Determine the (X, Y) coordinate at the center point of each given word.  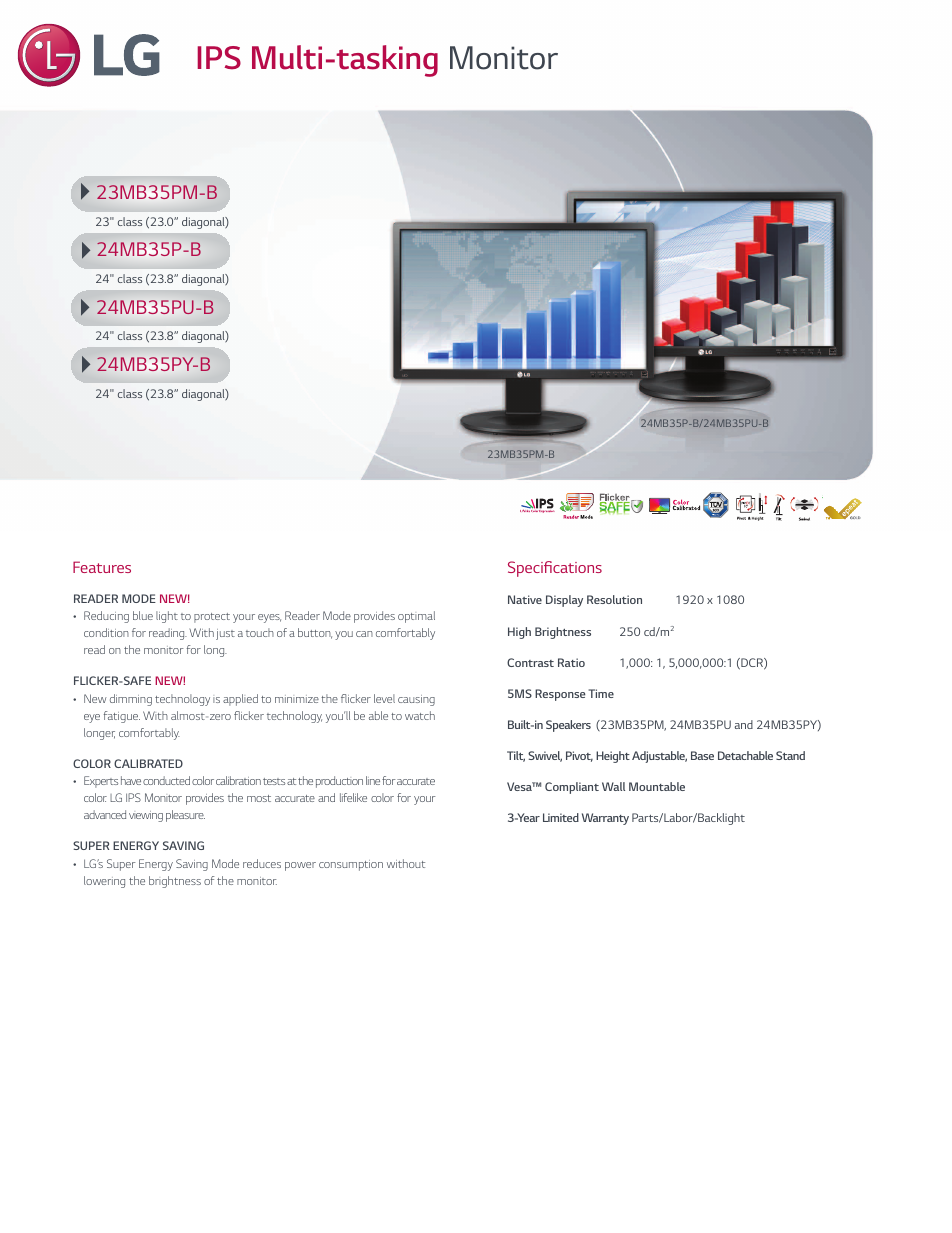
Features (102, 567)
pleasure (185, 816)
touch (260, 632)
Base (702, 755)
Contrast (530, 662)
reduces (262, 863)
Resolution (614, 599)
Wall (613, 786)
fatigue (122, 717)
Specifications (555, 569)
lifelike (353, 797)
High (519, 633)
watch (420, 715)
